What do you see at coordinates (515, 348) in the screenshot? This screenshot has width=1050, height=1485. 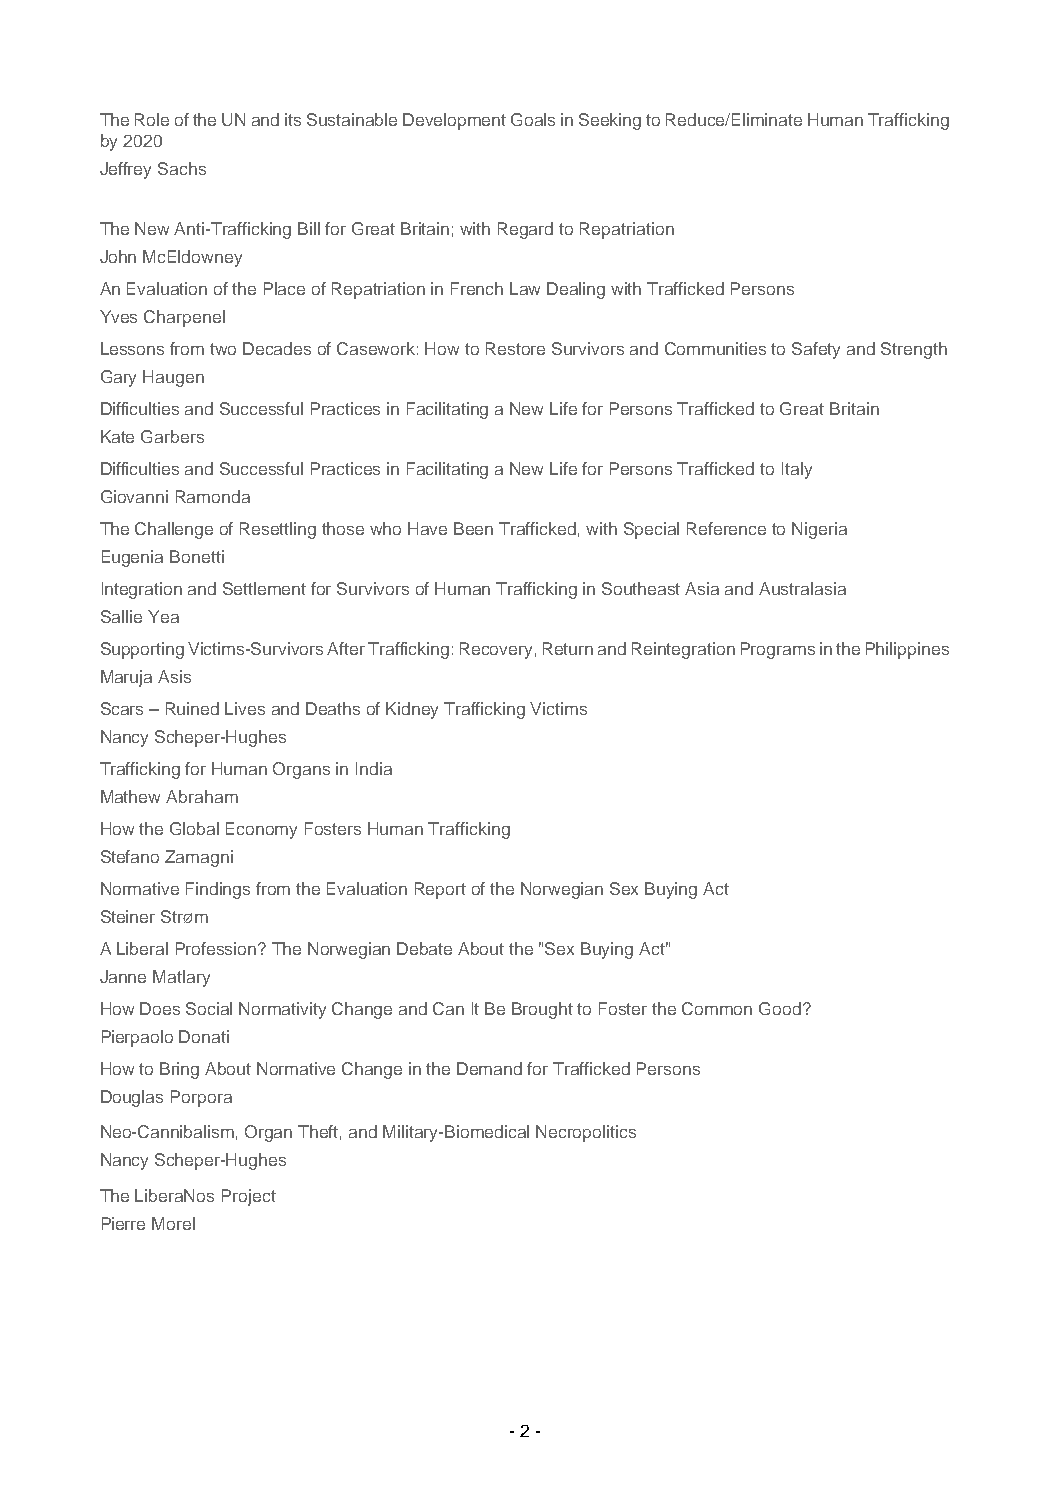 I see `Restore` at bounding box center [515, 348].
